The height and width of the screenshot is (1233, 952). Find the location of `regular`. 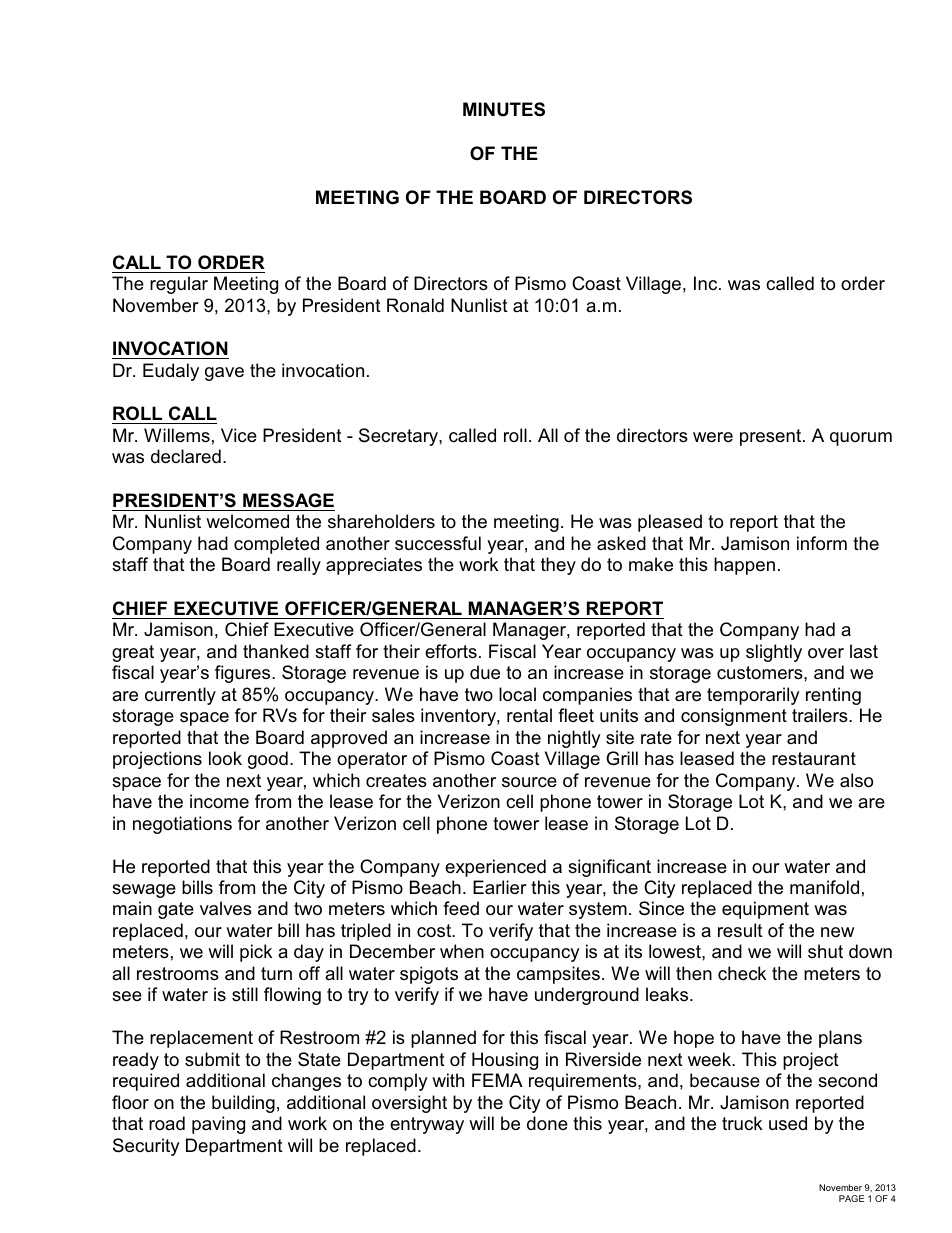

regular is located at coordinates (179, 285).
